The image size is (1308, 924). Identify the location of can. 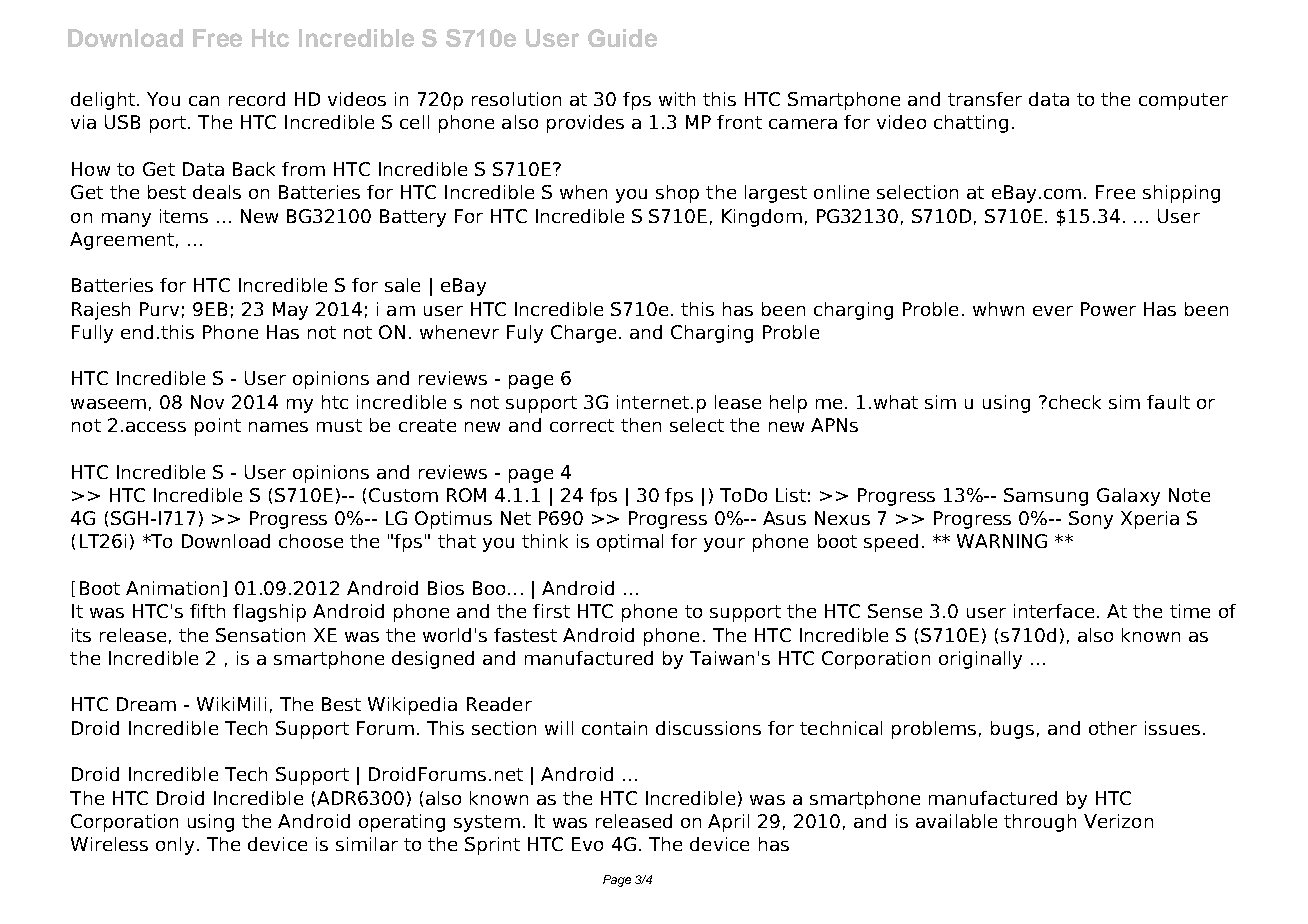
(204, 101).
